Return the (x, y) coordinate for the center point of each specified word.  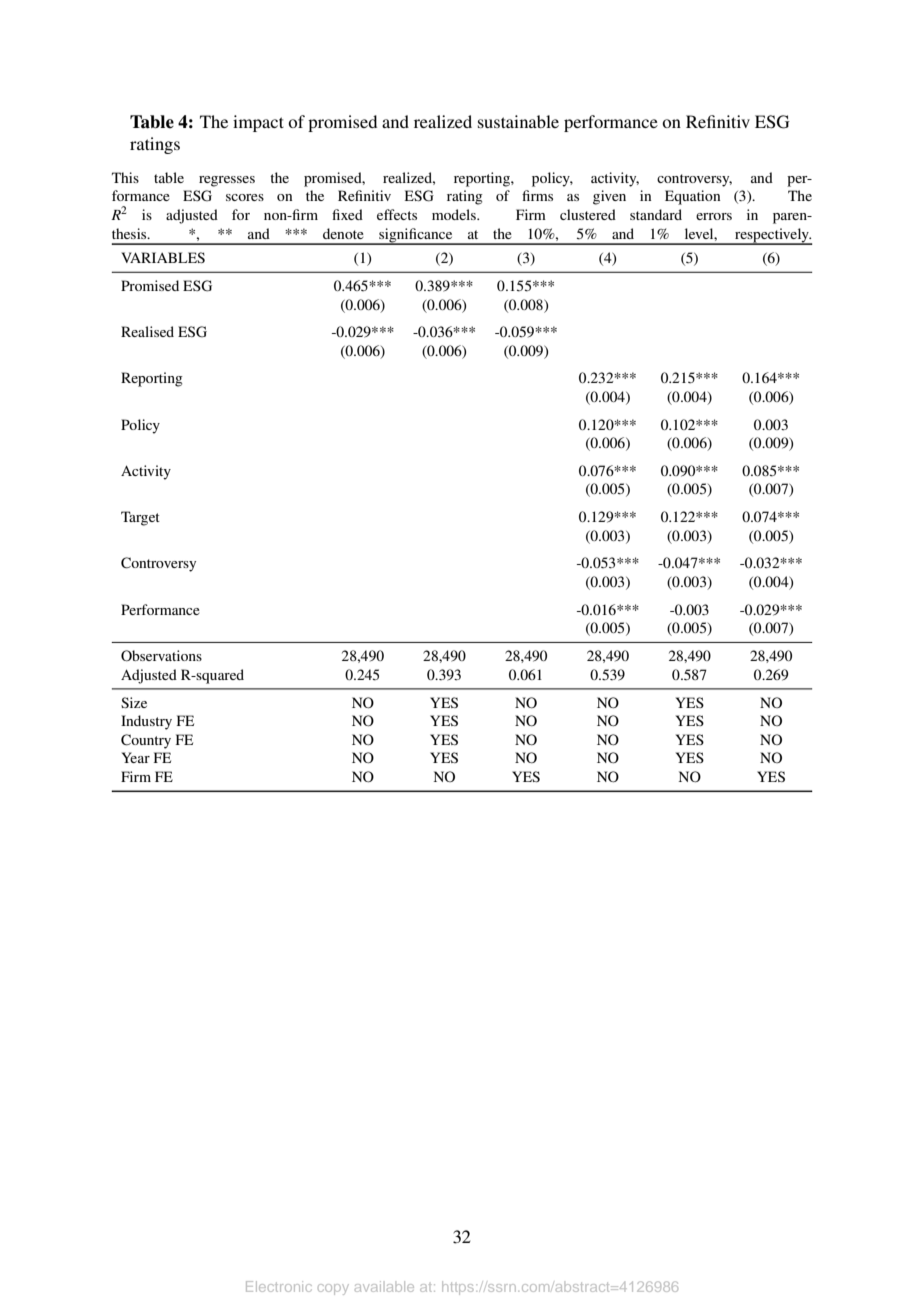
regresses (227, 181)
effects (397, 214)
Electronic (279, 1286)
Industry (146, 722)
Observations (161, 656)
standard (656, 214)
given (609, 197)
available (384, 1286)
